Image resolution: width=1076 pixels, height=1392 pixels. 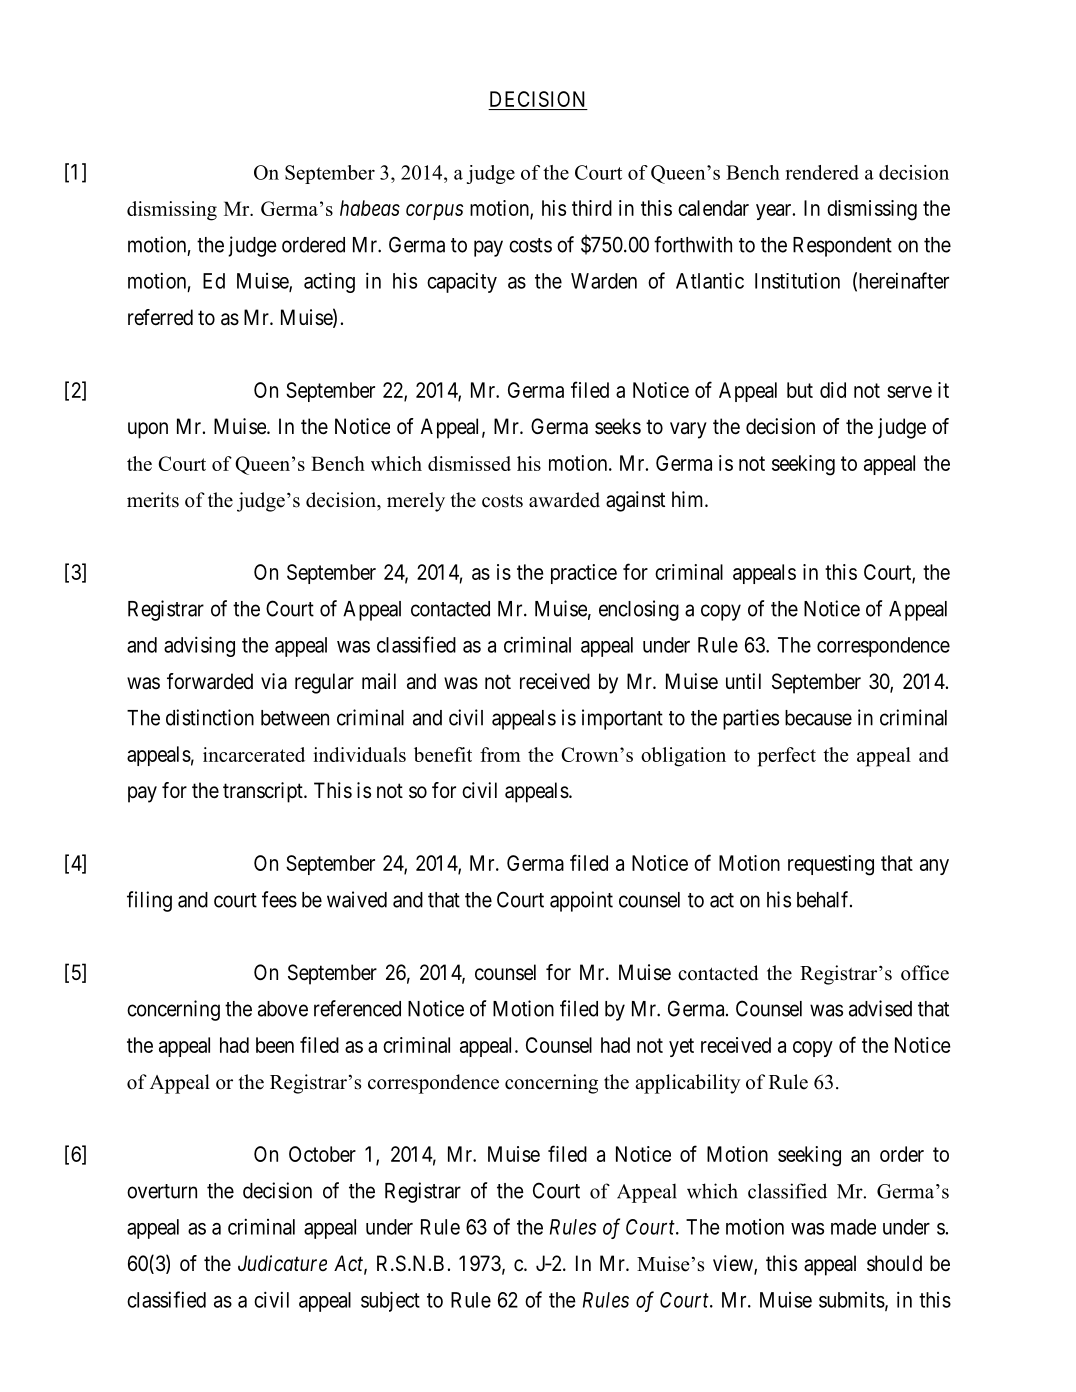 What do you see at coordinates (822, 172) in the image?
I see `rendered` at bounding box center [822, 172].
